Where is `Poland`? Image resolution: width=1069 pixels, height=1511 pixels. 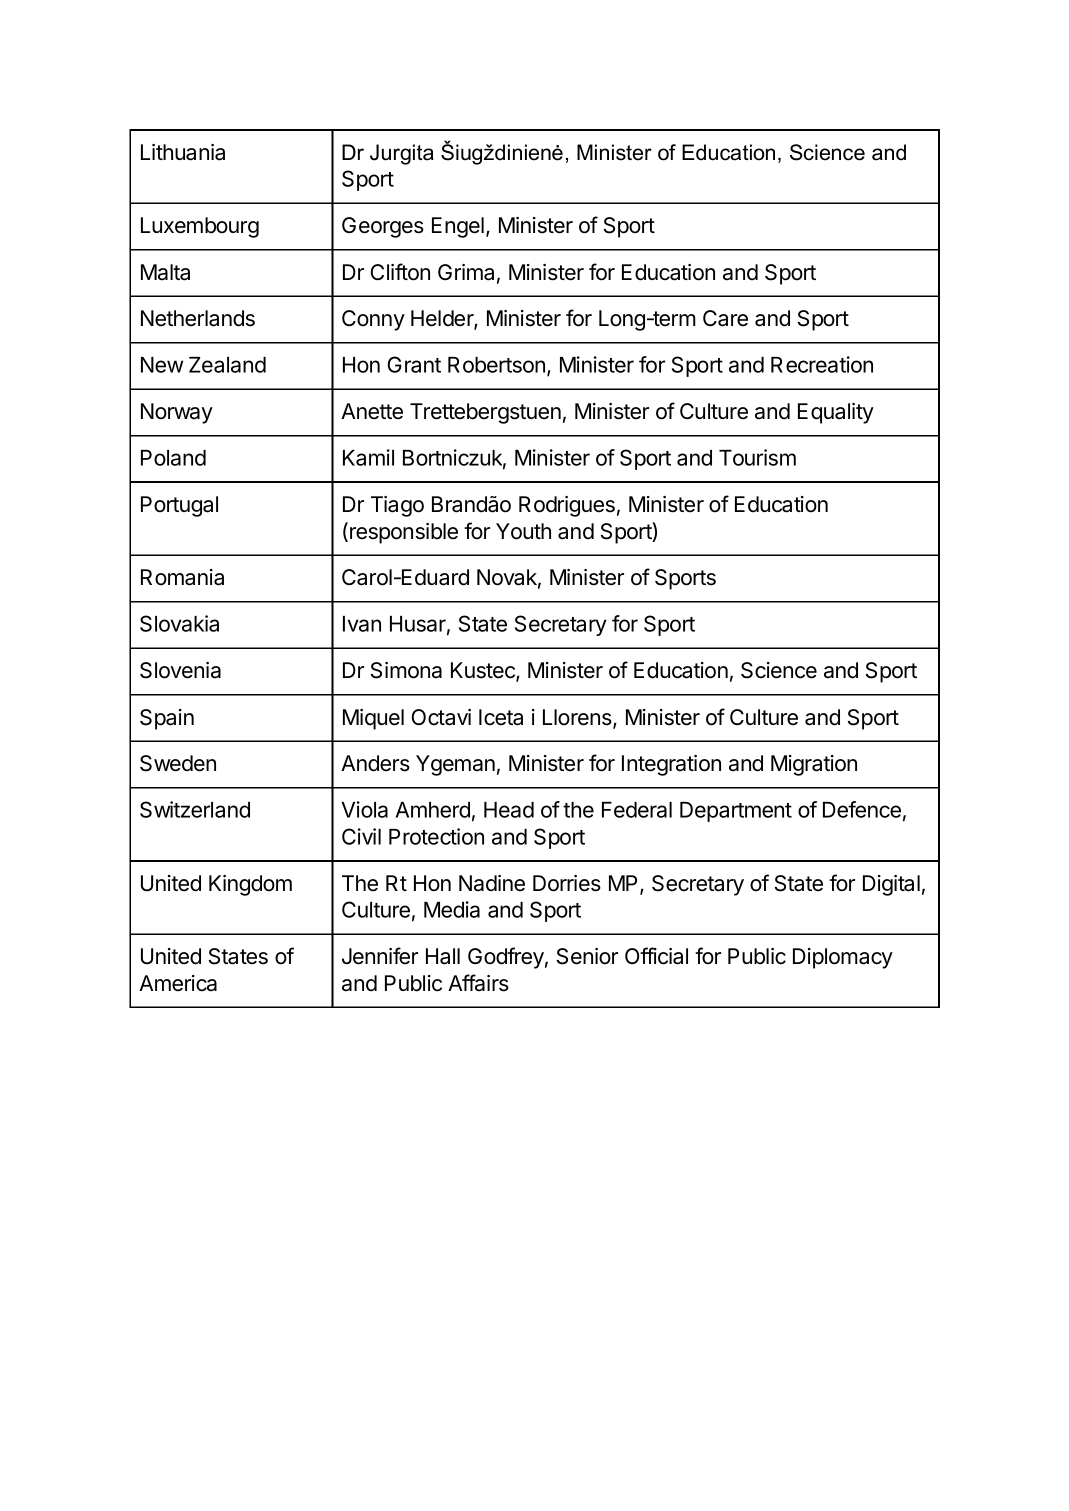 Poland is located at coordinates (173, 458).
